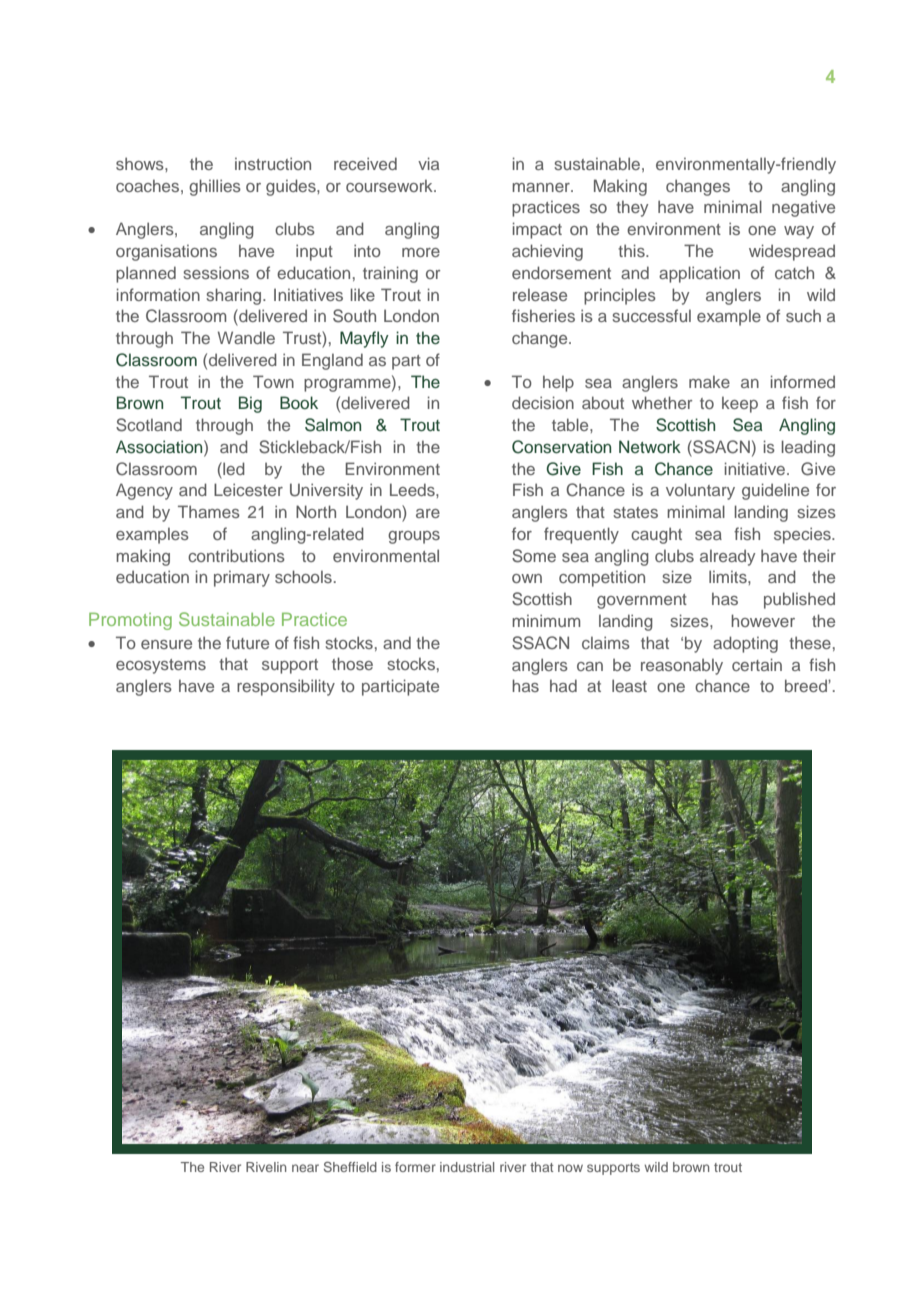  I want to click on near, so click(305, 1168).
